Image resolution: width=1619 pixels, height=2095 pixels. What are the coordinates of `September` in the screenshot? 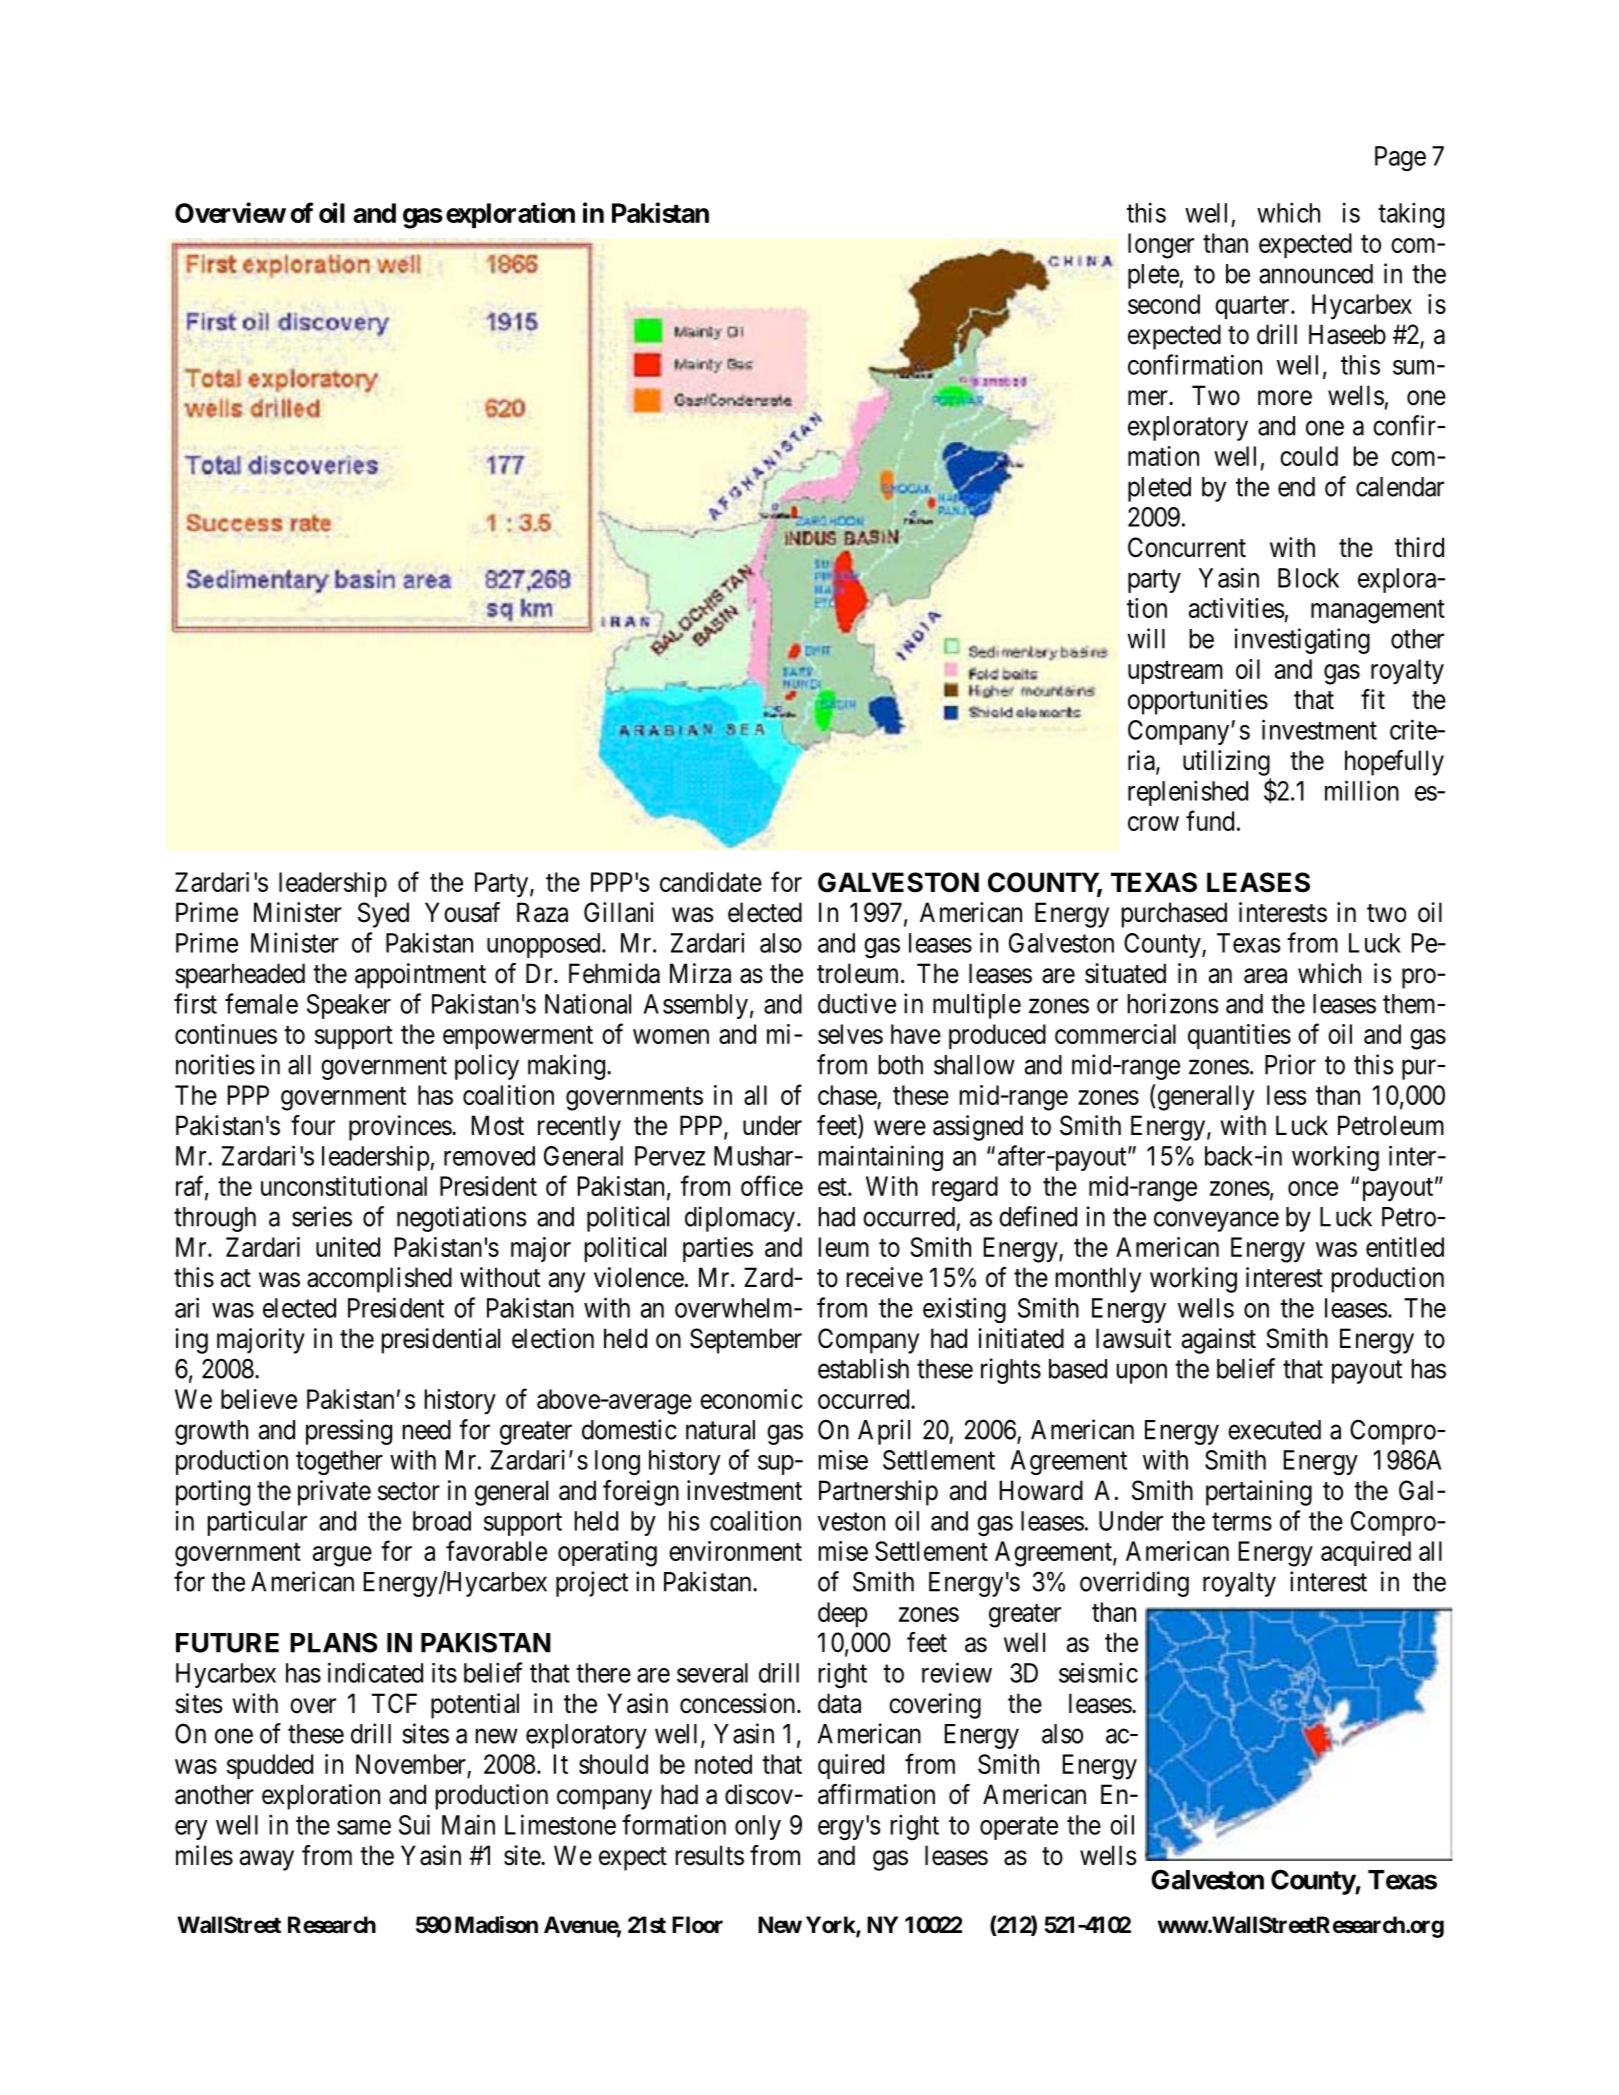 It's located at (746, 1341).
